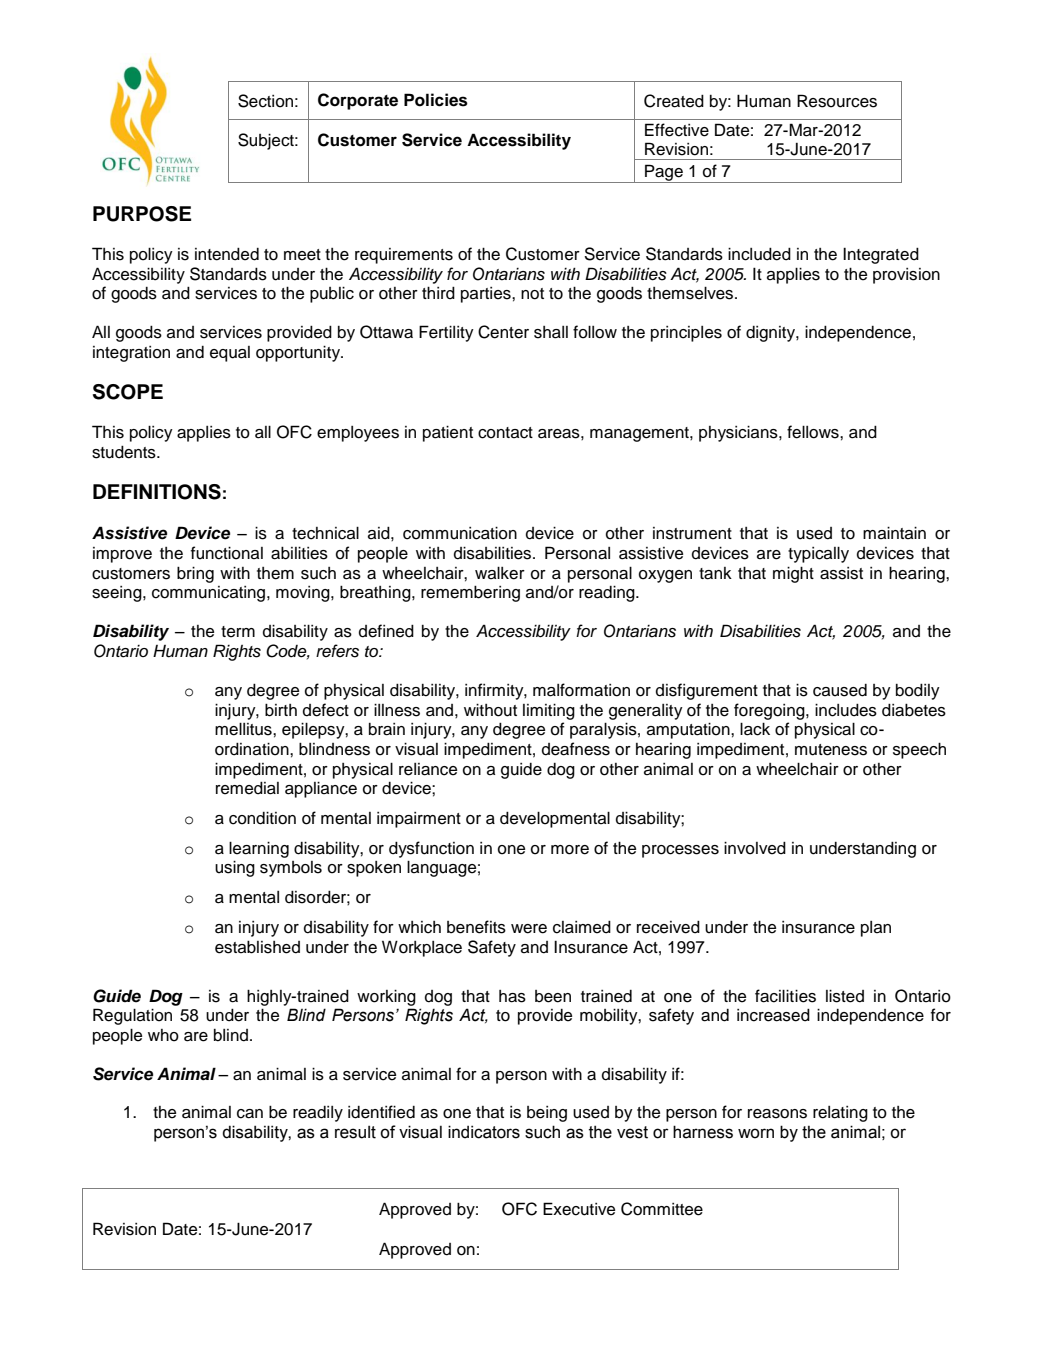 This document has width=1043, height=1350. What do you see at coordinates (436, 100) in the document?
I see `Policies` at bounding box center [436, 100].
